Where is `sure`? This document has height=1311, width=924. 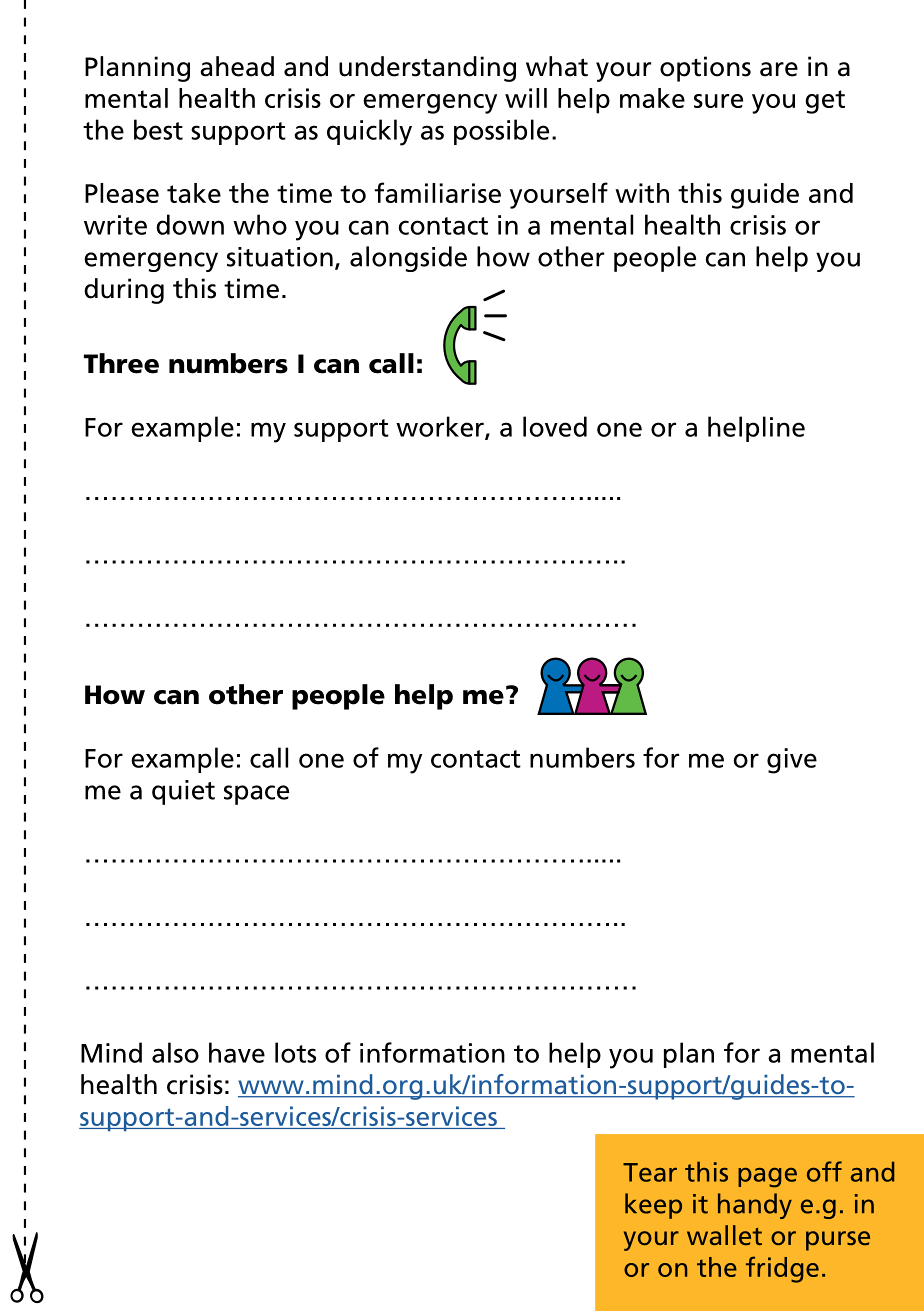 sure is located at coordinates (718, 101).
